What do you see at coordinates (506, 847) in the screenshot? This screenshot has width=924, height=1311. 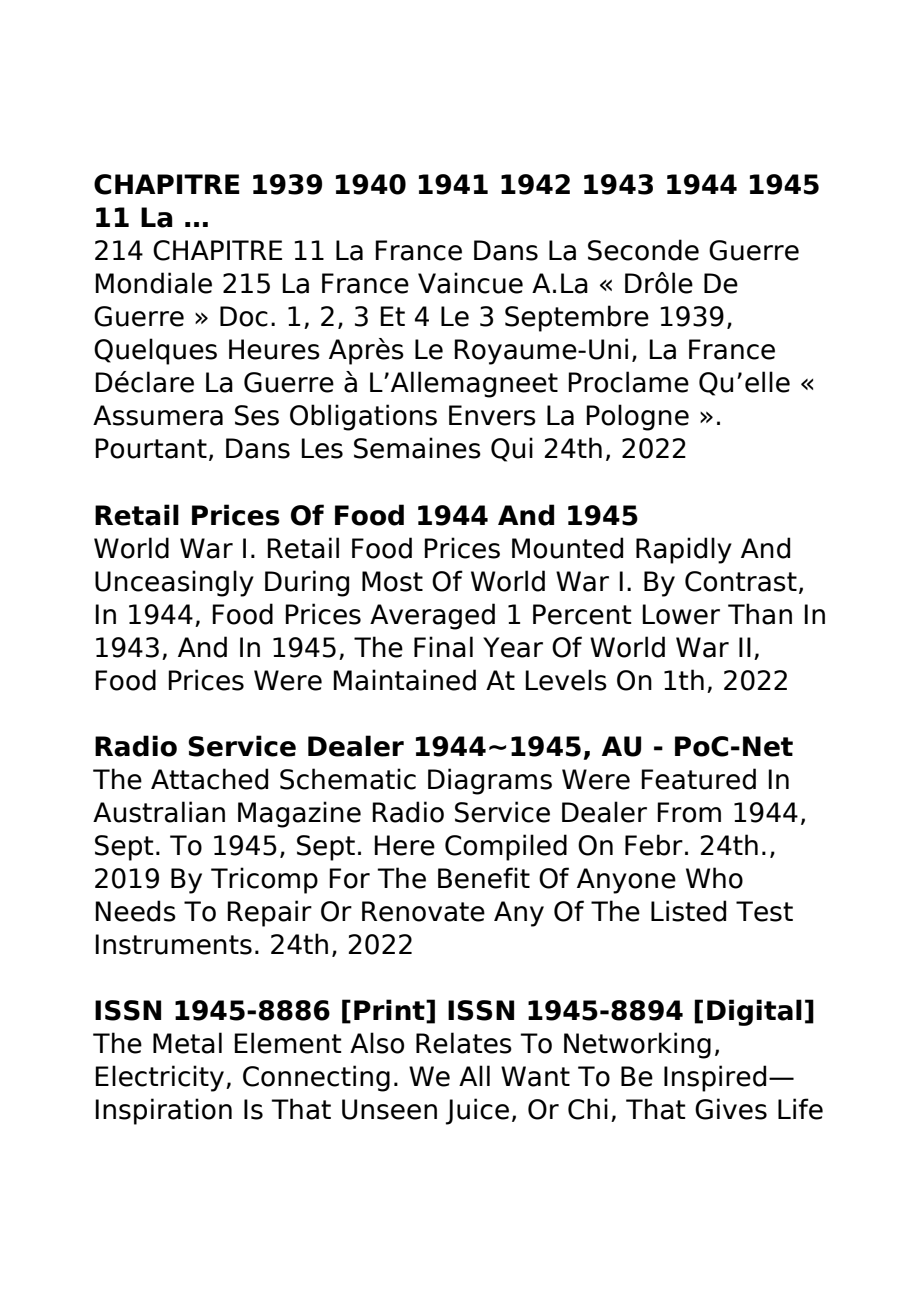 I see `Compiled` at bounding box center [506, 847].
